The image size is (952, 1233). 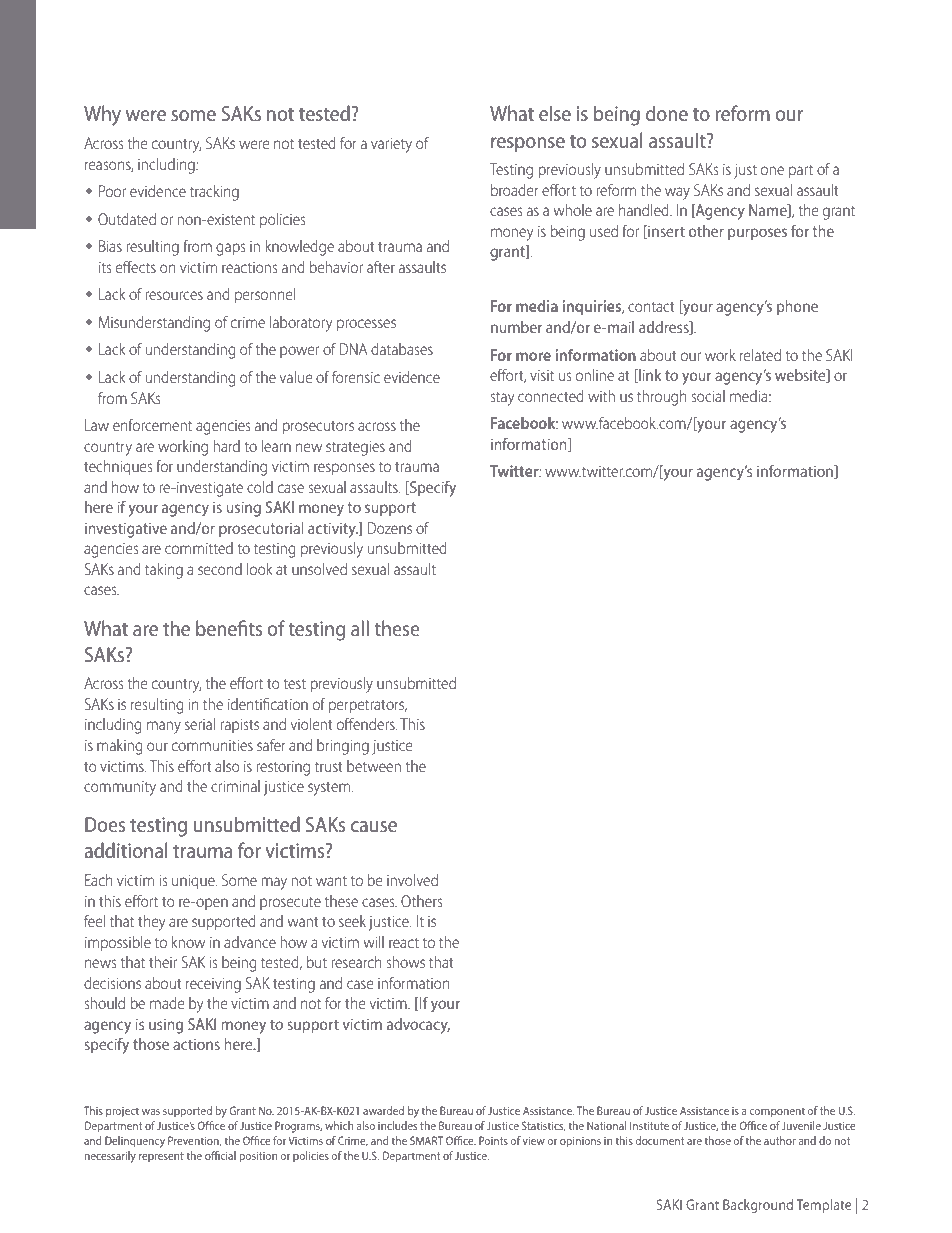 What do you see at coordinates (152, 425) in the screenshot?
I see `enforcement` at bounding box center [152, 425].
